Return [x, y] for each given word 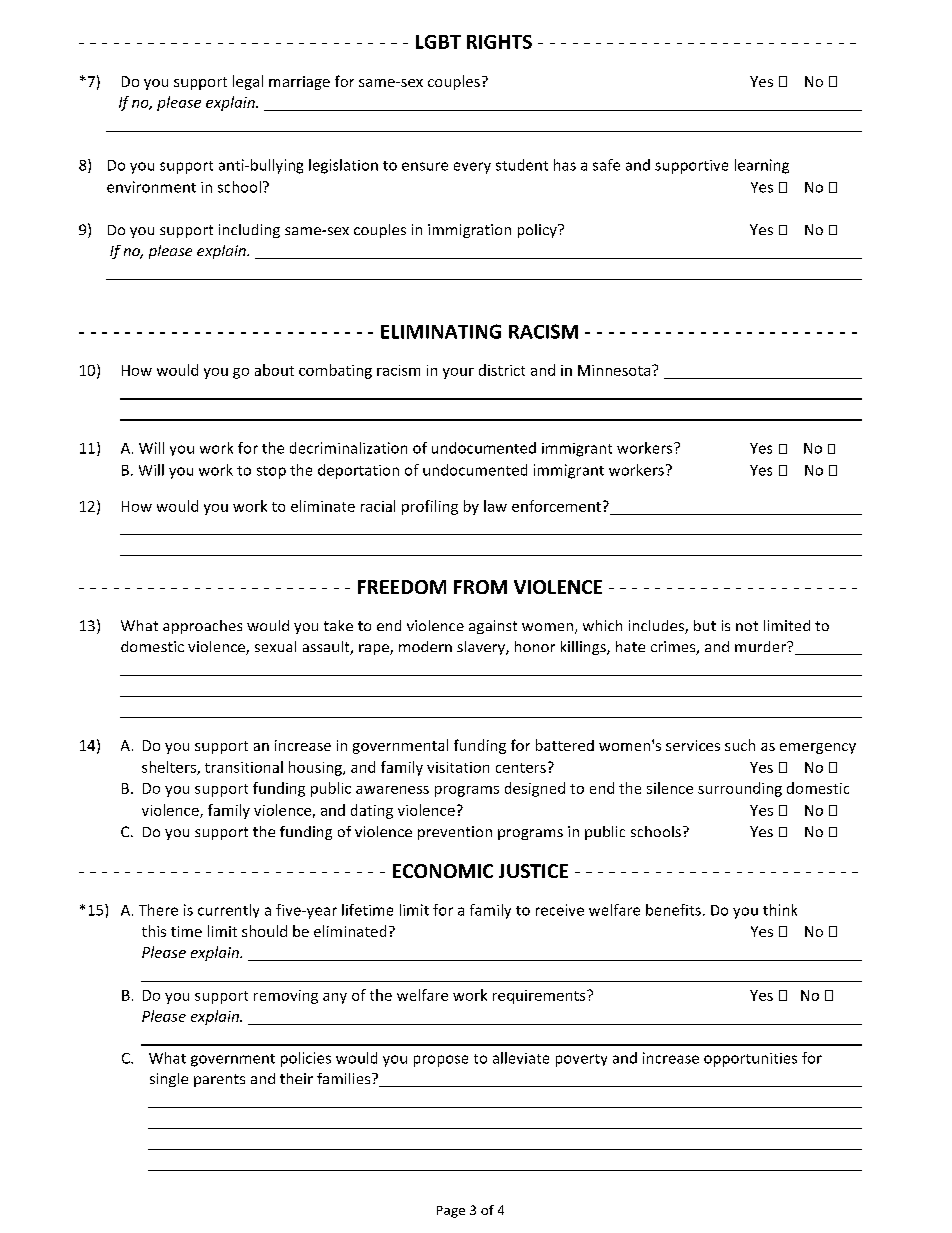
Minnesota [615, 370]
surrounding [740, 789]
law [495, 506]
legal [248, 82]
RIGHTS [499, 42]
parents [219, 1080]
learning [762, 166]
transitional [244, 767]
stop [271, 472]
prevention [455, 833]
